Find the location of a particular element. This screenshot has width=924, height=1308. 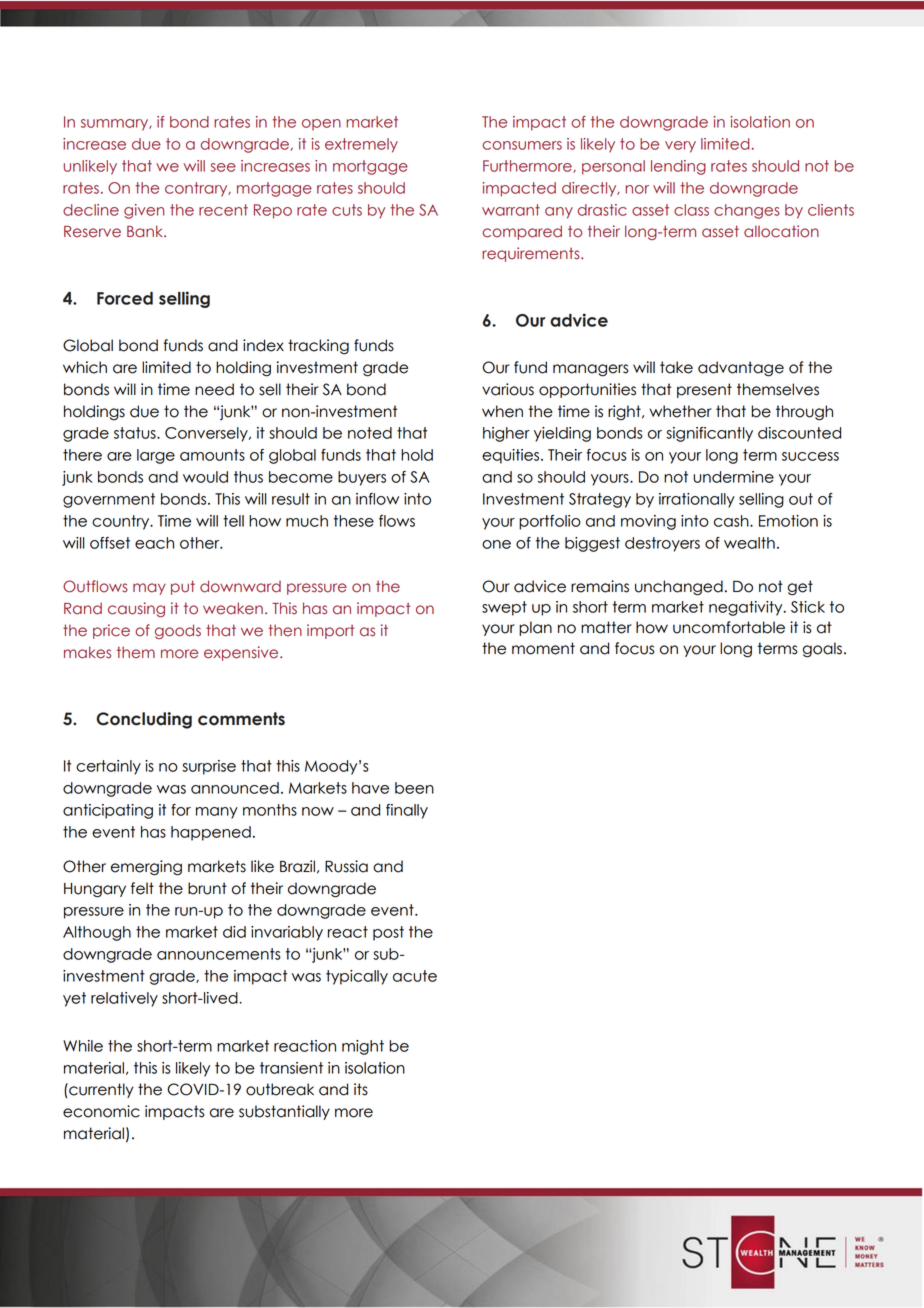

currently is located at coordinates (100, 1090).
